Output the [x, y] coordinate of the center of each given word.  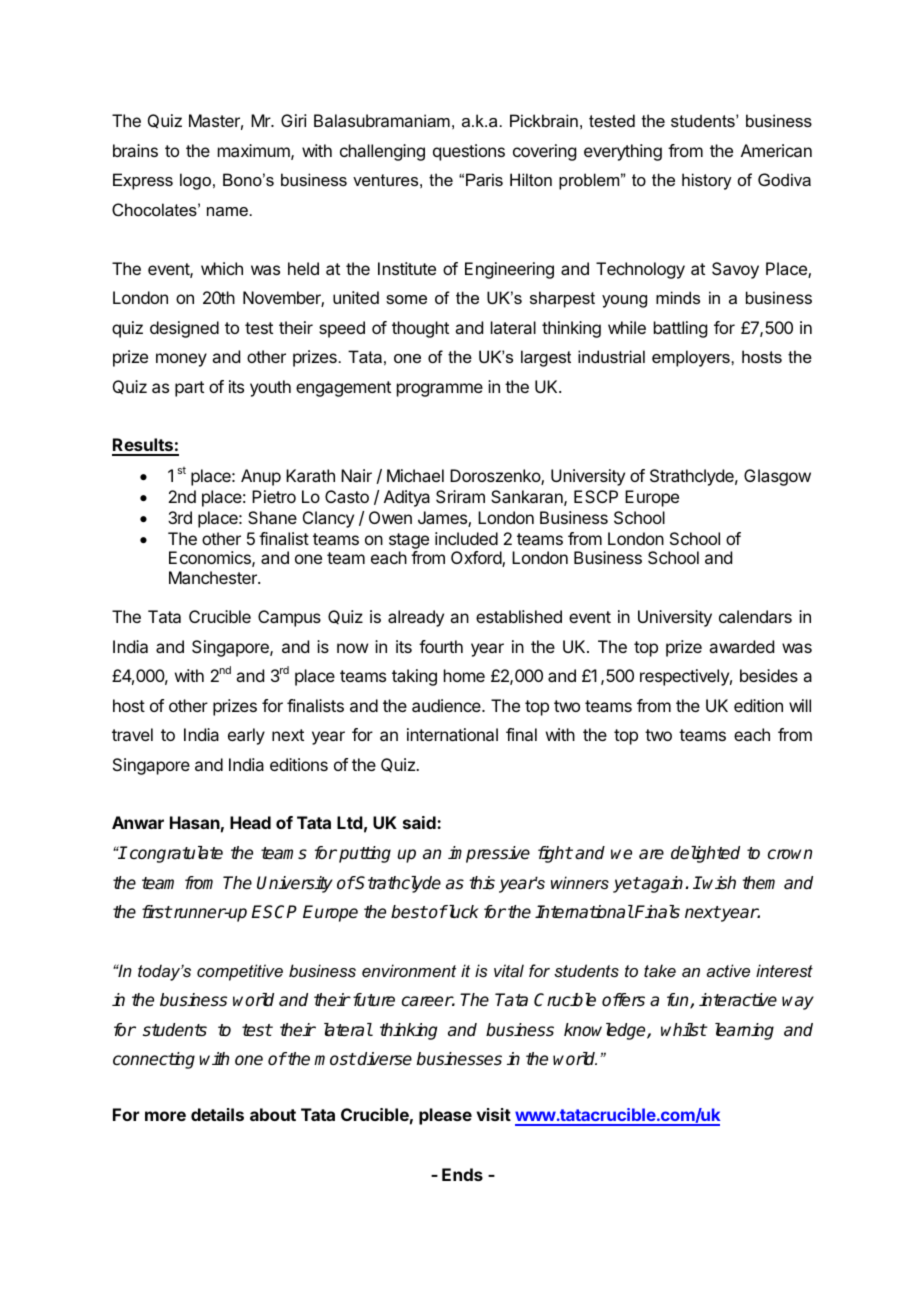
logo [195, 181]
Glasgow [777, 477]
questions [469, 152]
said [420, 822]
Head [250, 822]
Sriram [460, 496]
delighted [705, 854]
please [445, 1116]
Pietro [274, 496]
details [217, 1114]
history [707, 181]
